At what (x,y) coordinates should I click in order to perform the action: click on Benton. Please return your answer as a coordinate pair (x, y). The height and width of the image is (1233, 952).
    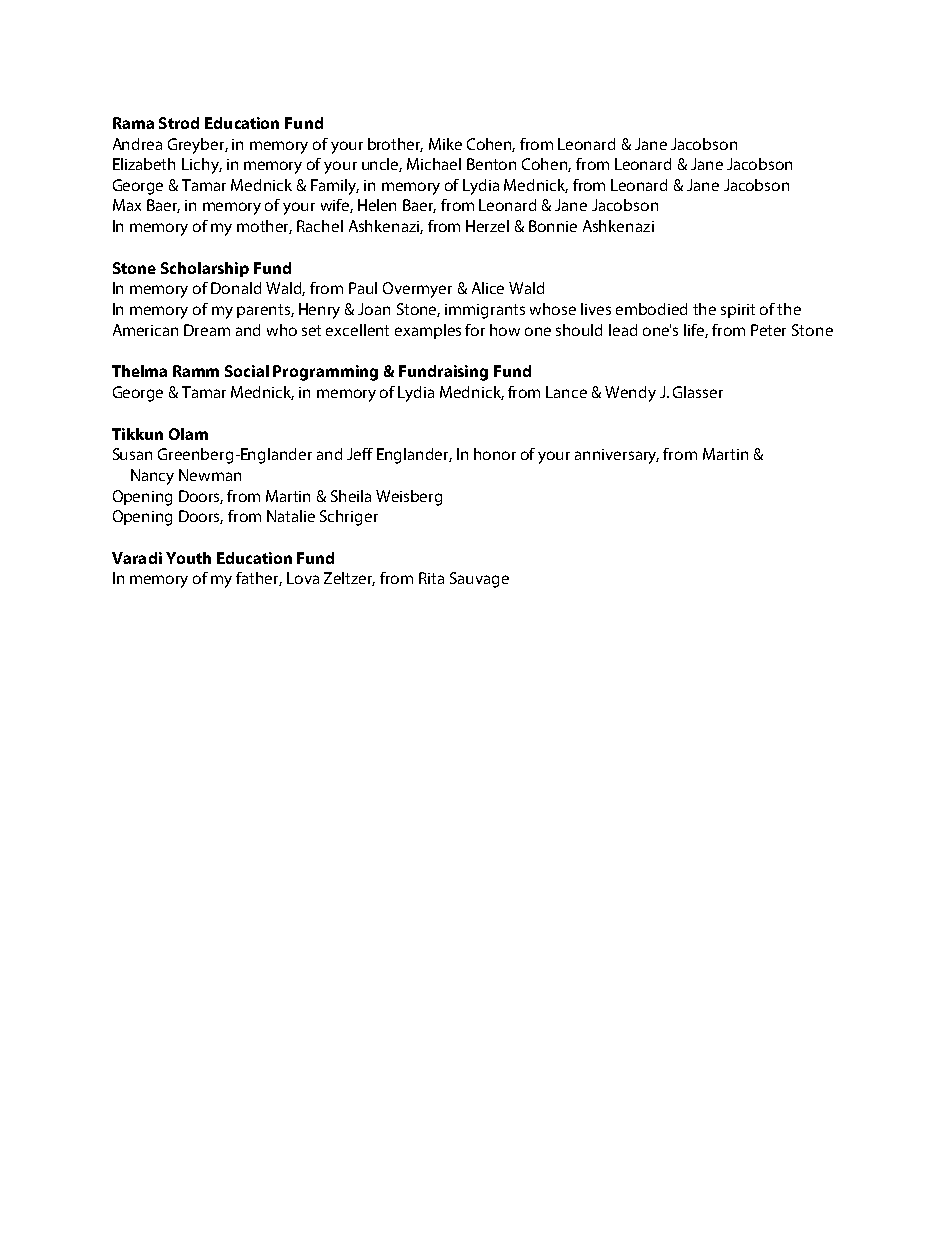
    Looking at the image, I should click on (491, 164).
